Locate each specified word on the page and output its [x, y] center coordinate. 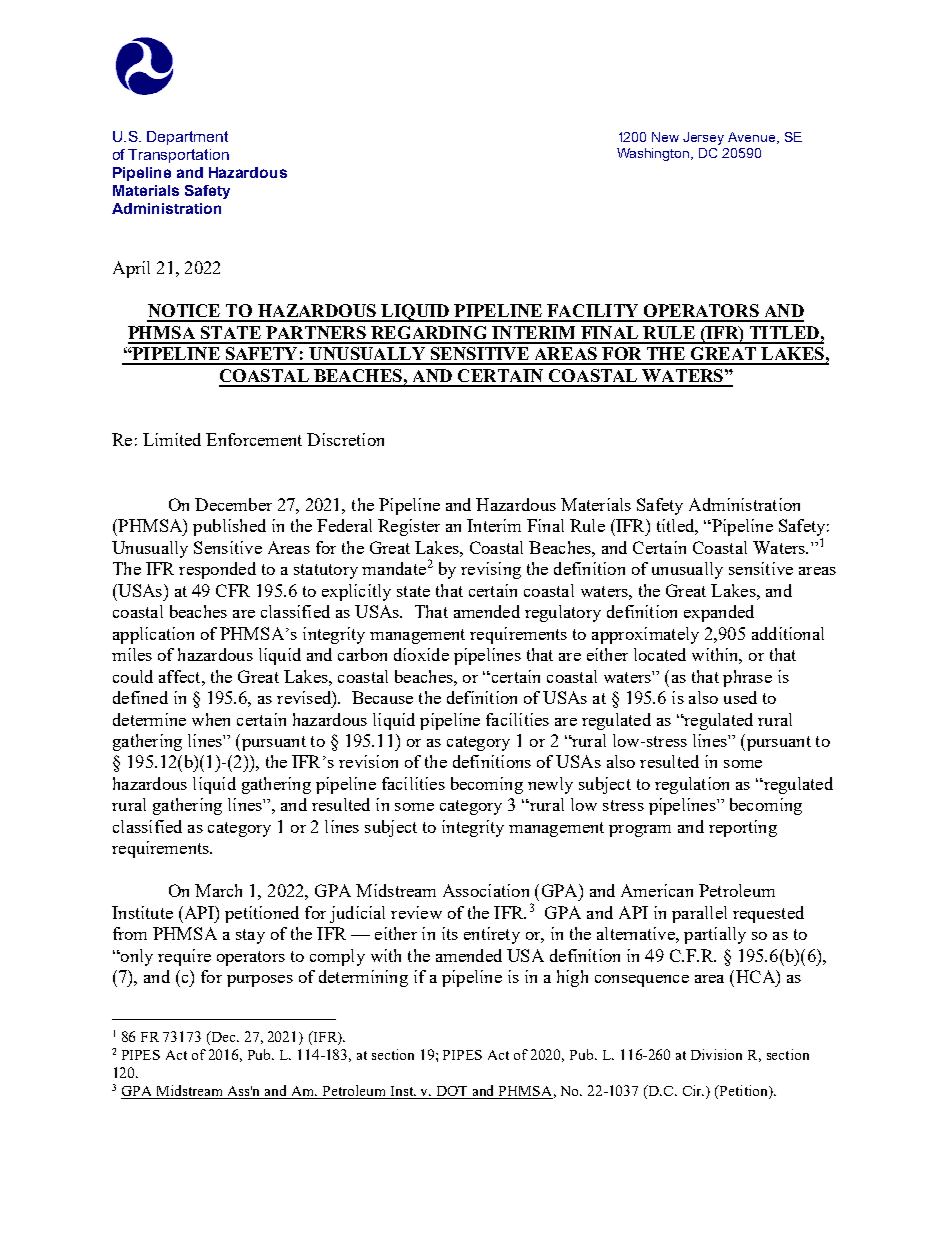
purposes [260, 981]
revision [368, 761]
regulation [692, 785]
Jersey [703, 138]
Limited [172, 439]
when [211, 719]
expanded [719, 613]
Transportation [178, 156]
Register [409, 527]
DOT [453, 1092]
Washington [654, 154]
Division [716, 1054]
